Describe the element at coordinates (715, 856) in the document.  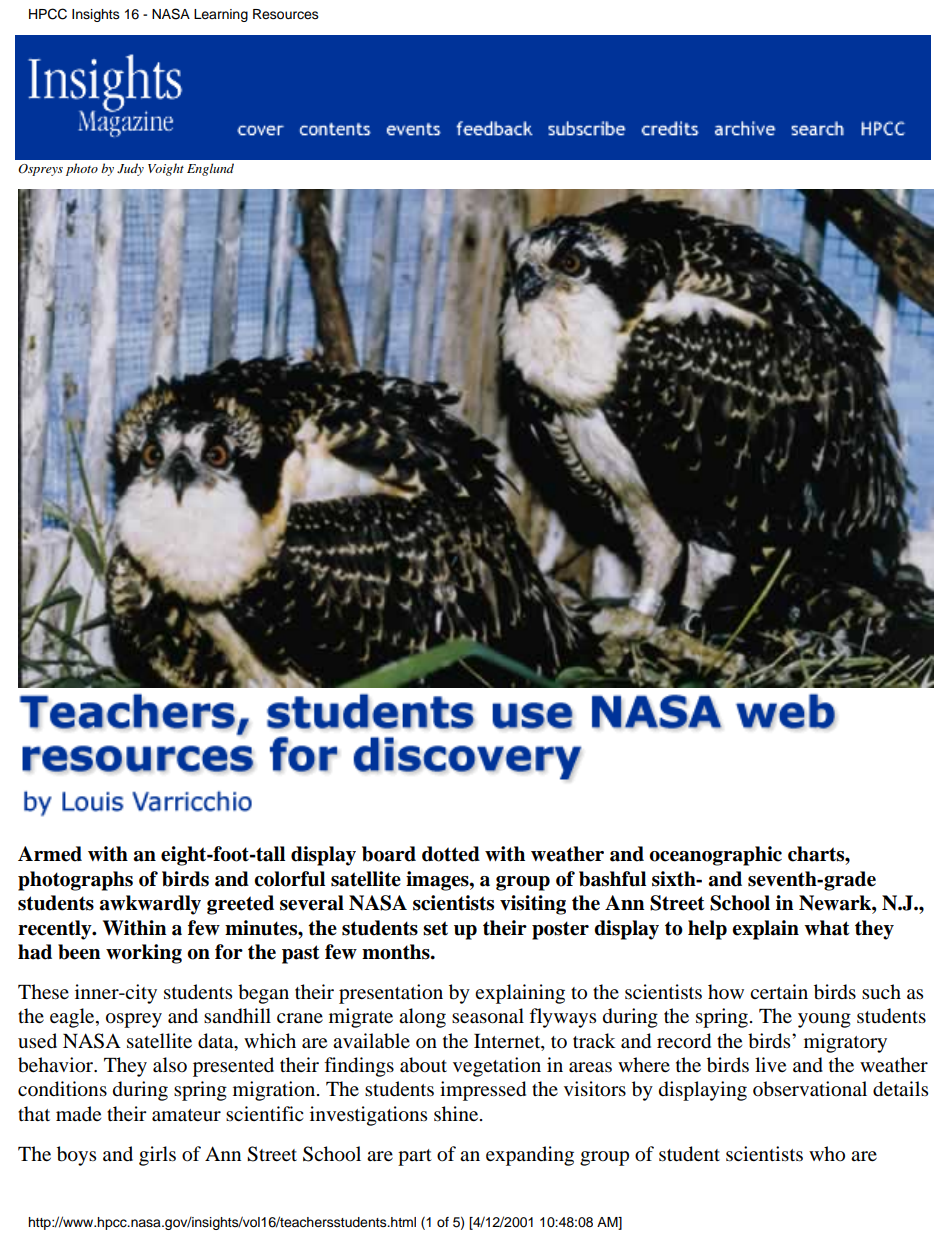
I see `oceanographic` at that location.
